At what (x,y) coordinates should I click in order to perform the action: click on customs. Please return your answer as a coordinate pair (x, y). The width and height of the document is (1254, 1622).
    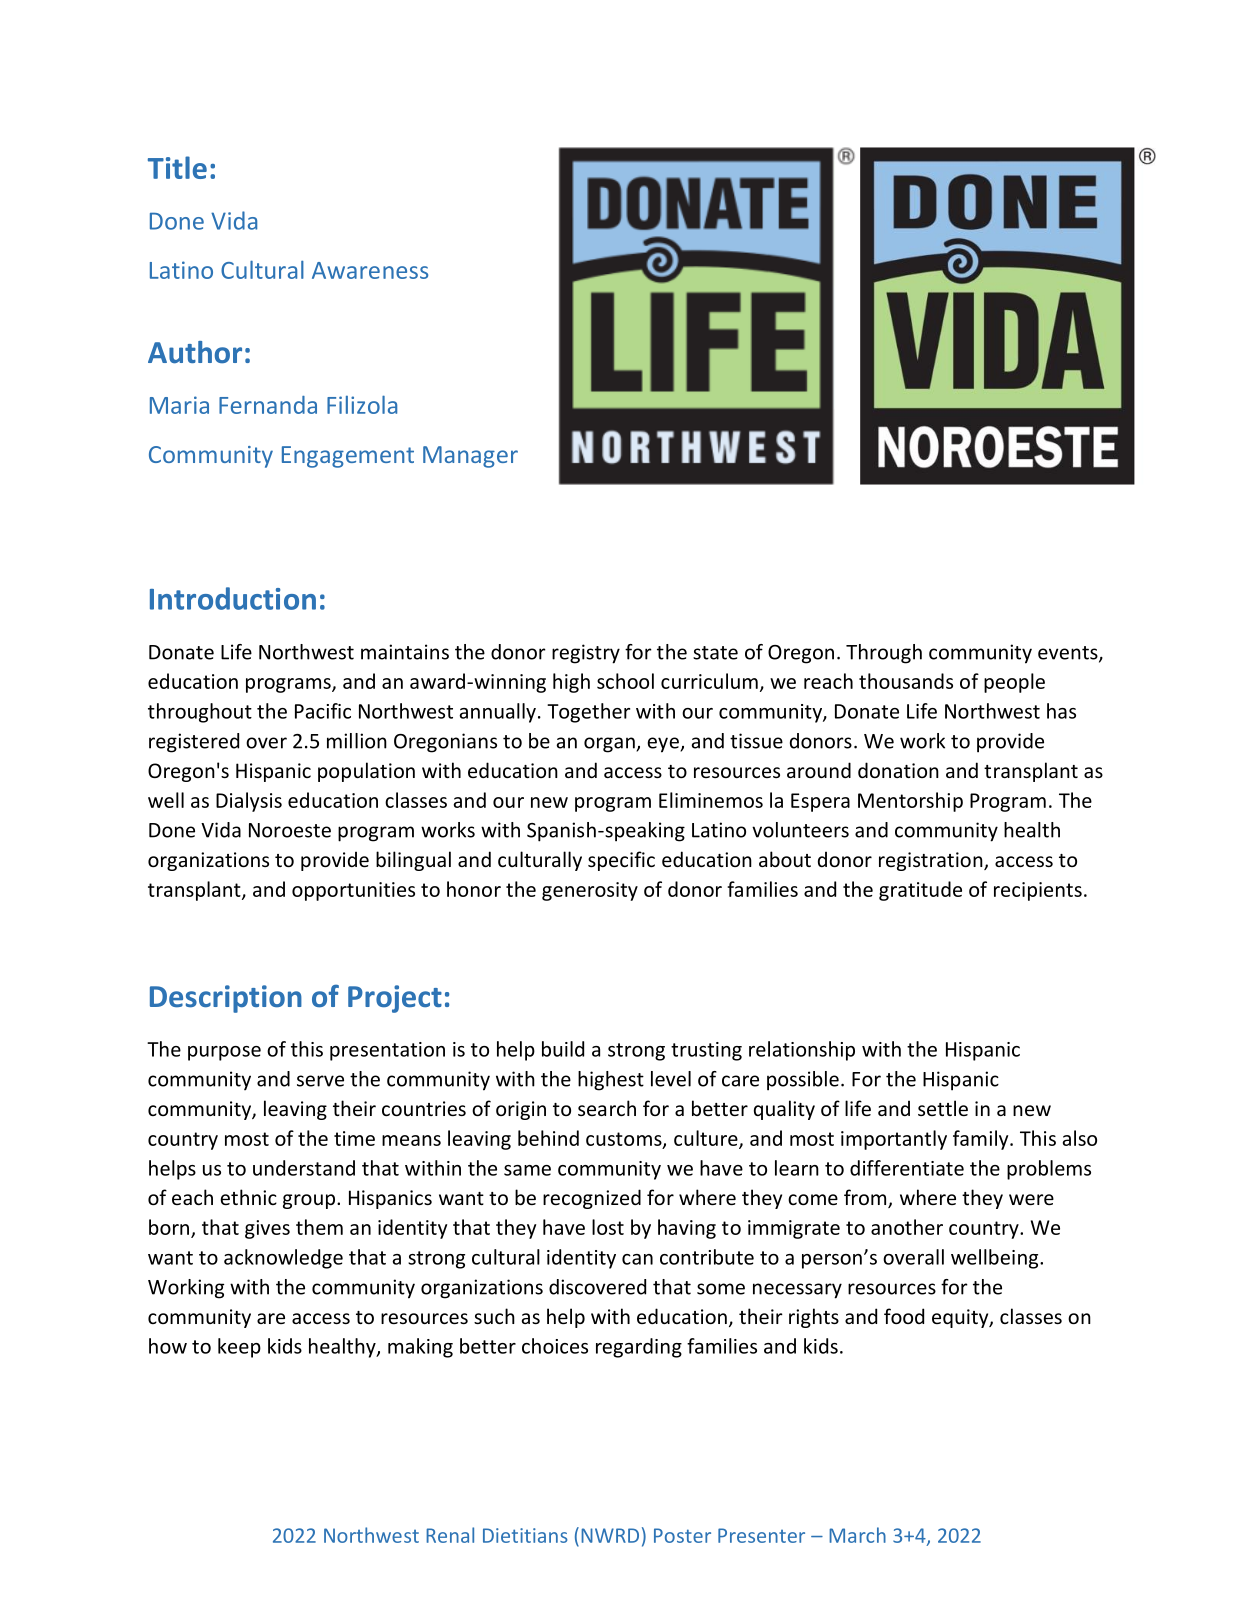
    Looking at the image, I should click on (625, 1140).
